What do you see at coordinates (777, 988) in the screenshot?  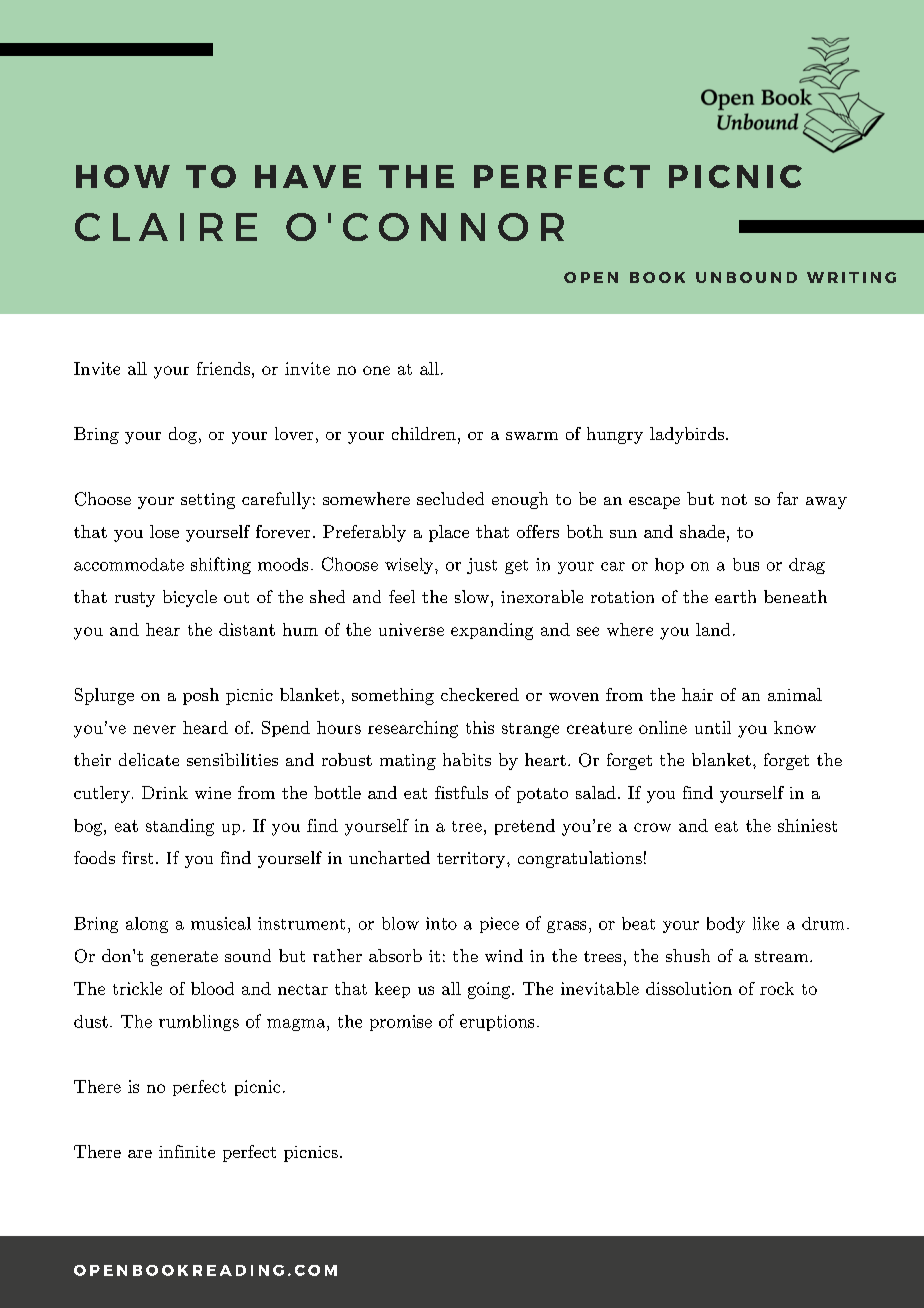 I see `rock` at bounding box center [777, 988].
